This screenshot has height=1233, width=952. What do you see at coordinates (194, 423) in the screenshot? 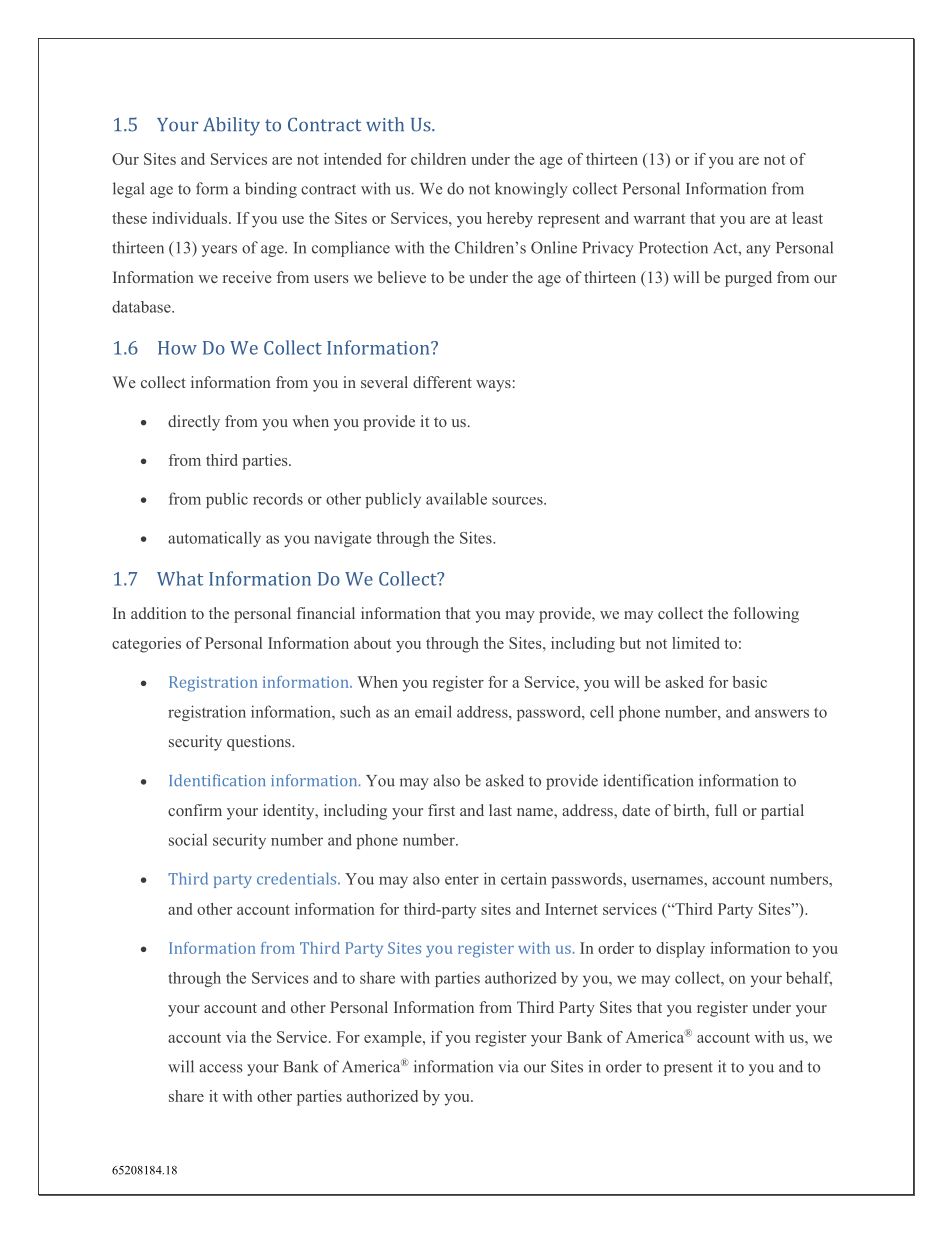
I see `directly` at bounding box center [194, 423].
